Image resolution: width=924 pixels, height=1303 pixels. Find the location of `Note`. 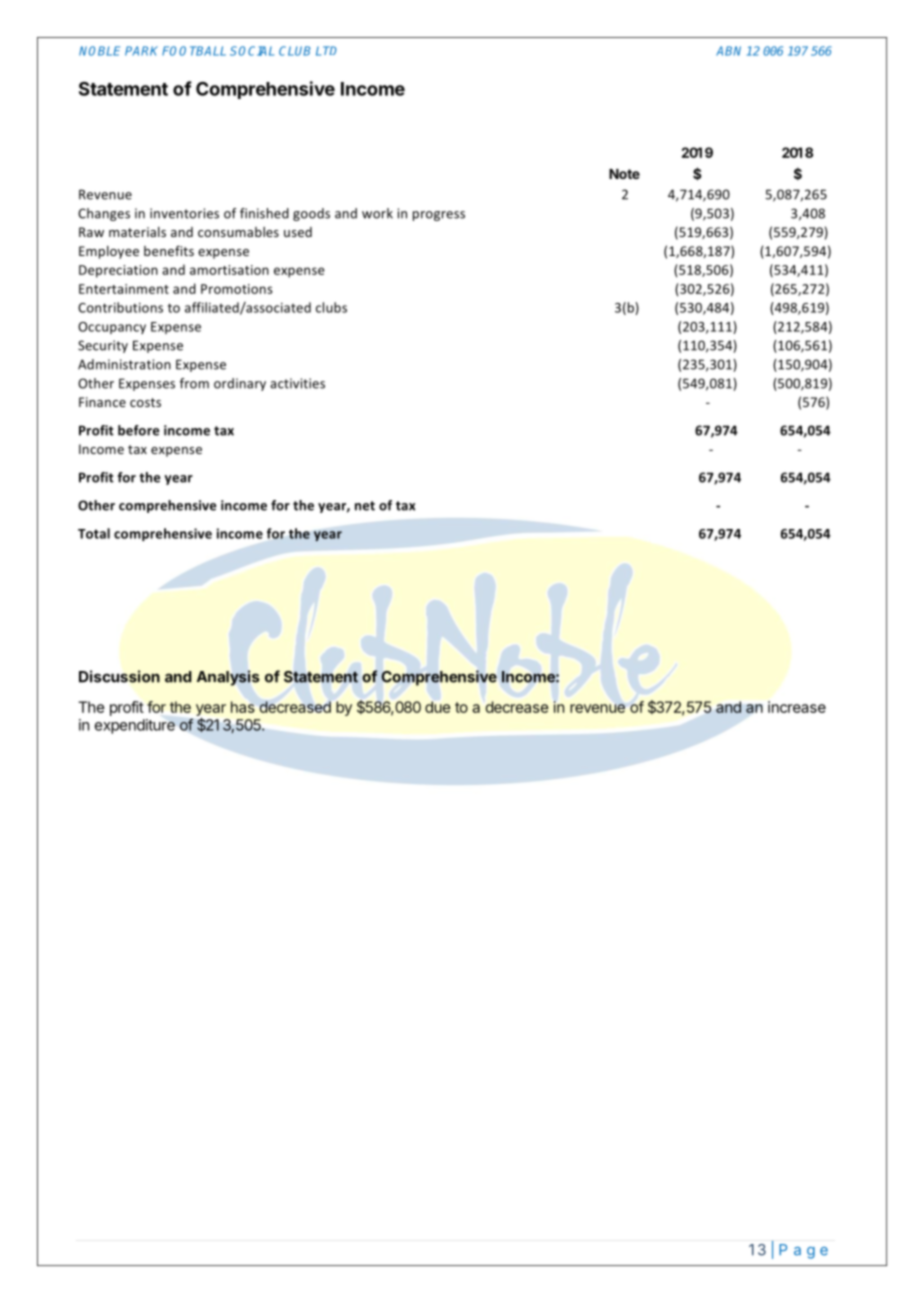

Note is located at coordinates (624, 174).
